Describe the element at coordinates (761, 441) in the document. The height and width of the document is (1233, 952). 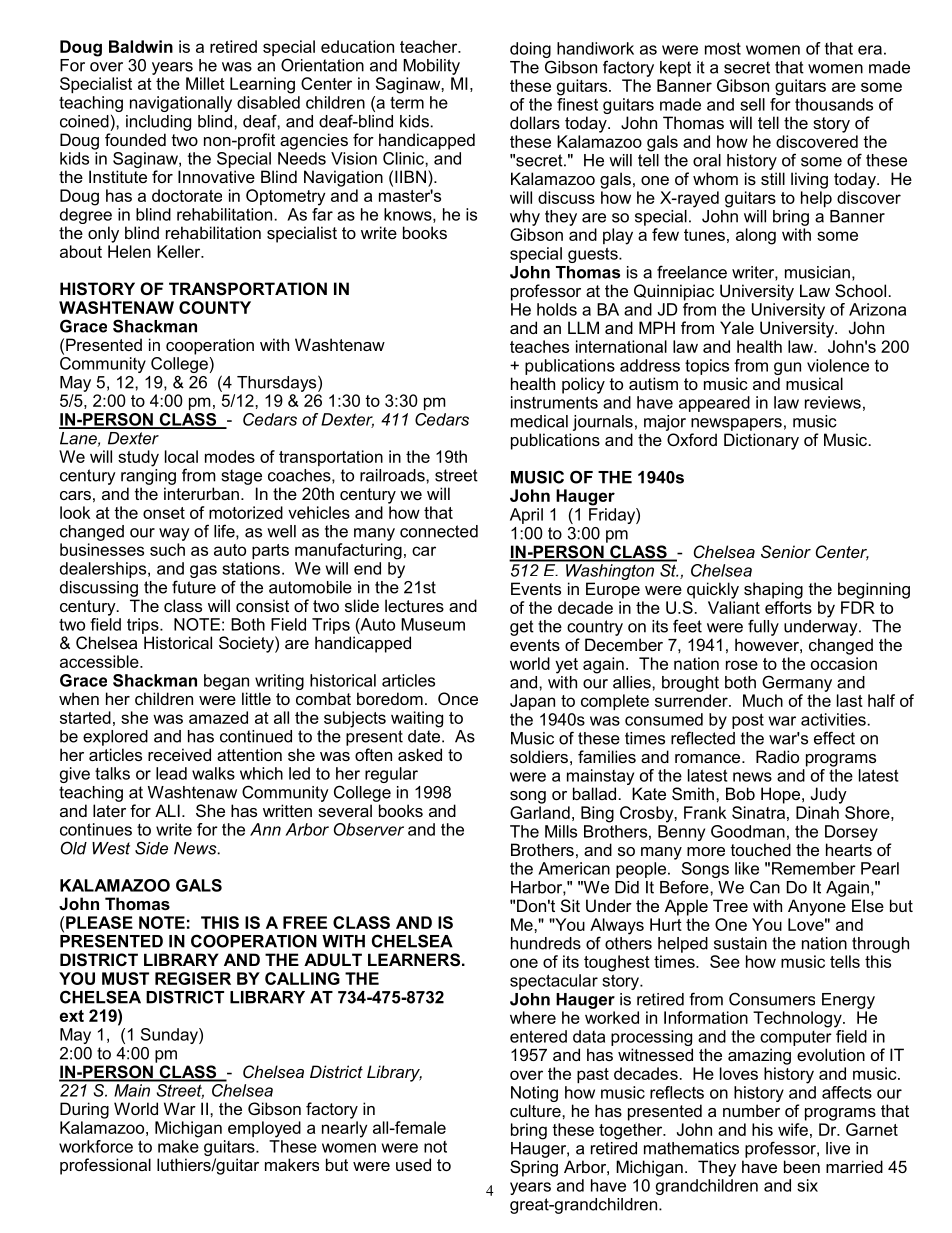
I see `Dictionary` at that location.
